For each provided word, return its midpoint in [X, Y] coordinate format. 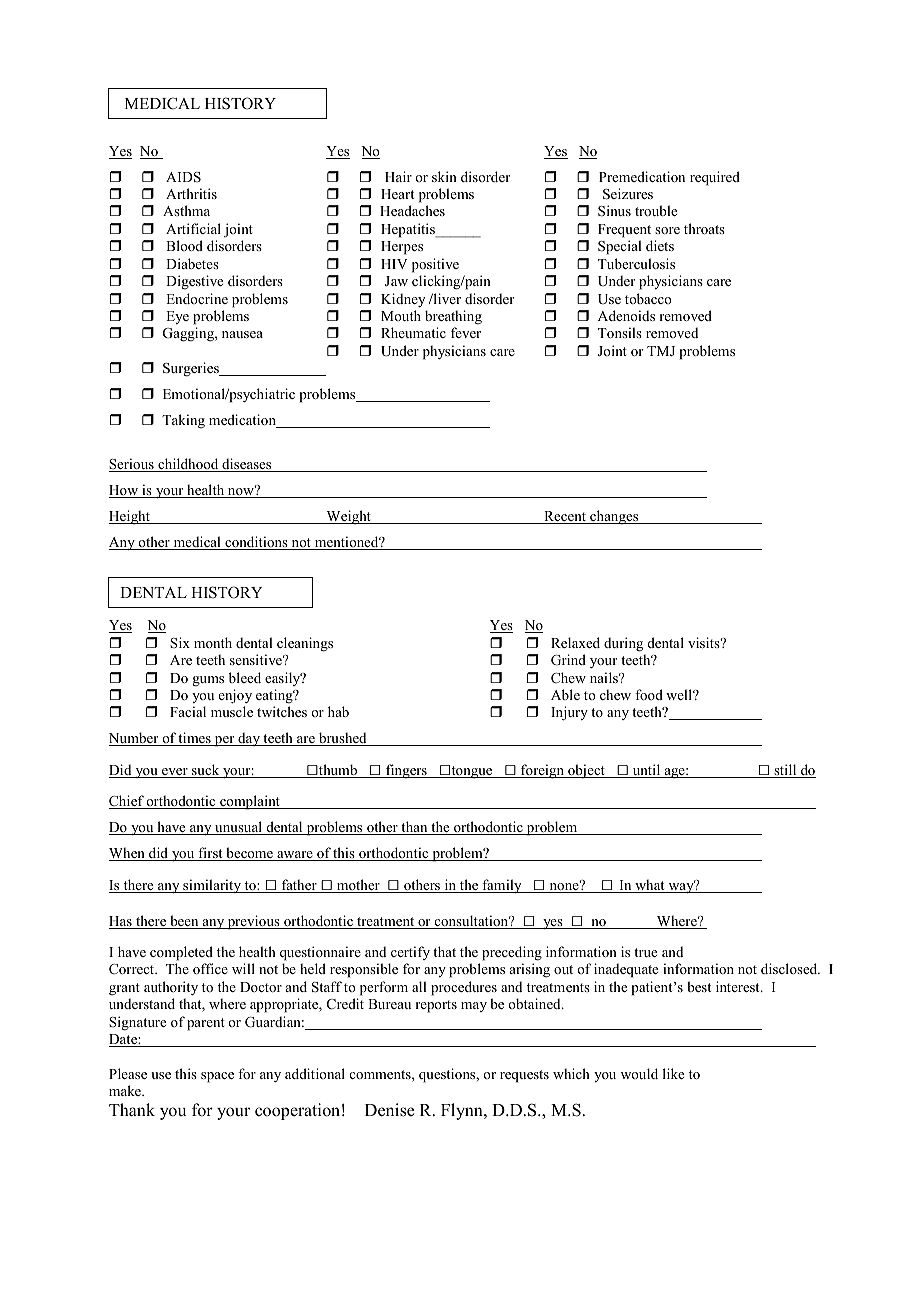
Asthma [186, 210]
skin [444, 176]
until [646, 771]
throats [704, 228]
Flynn [463, 1111]
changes [614, 517]
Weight [348, 517]
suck [206, 771]
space [217, 1077]
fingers [406, 771]
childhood [188, 465]
